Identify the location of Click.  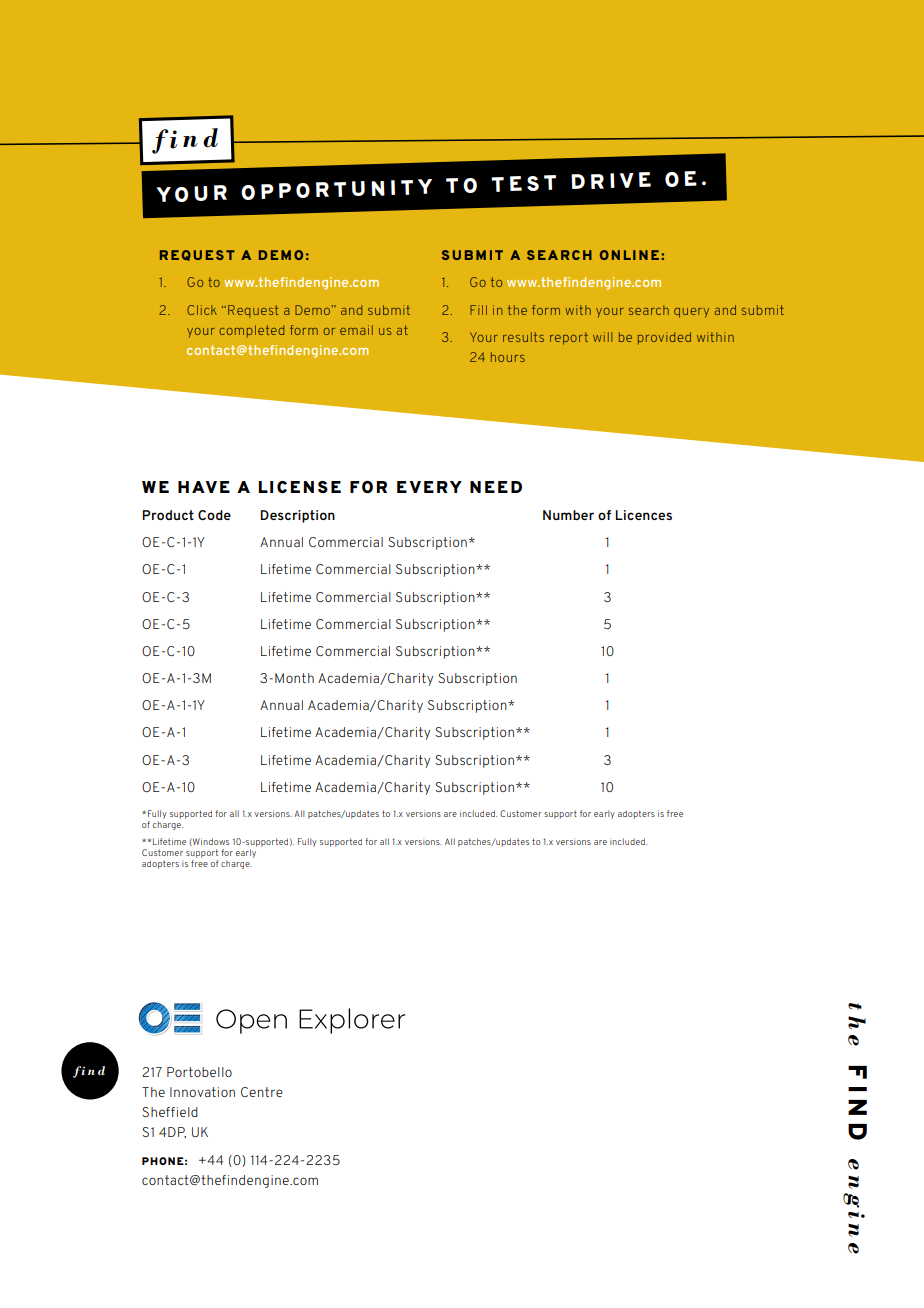
(202, 310).
